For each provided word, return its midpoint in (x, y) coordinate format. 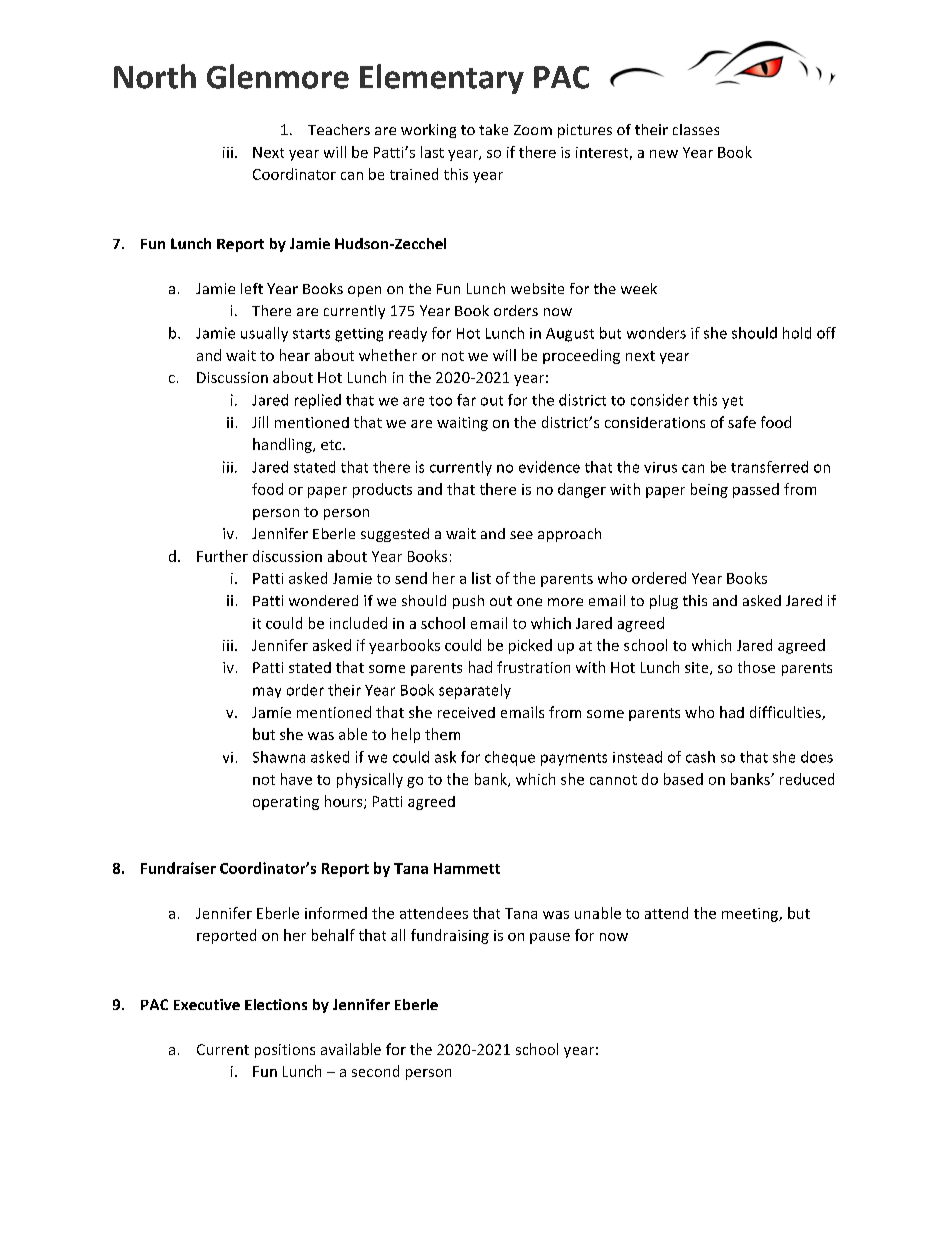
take (493, 129)
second (375, 1071)
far (466, 400)
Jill (260, 422)
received (466, 712)
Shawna (279, 757)
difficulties (786, 713)
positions (285, 1051)
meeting (751, 915)
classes (696, 129)
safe (742, 422)
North (155, 76)
